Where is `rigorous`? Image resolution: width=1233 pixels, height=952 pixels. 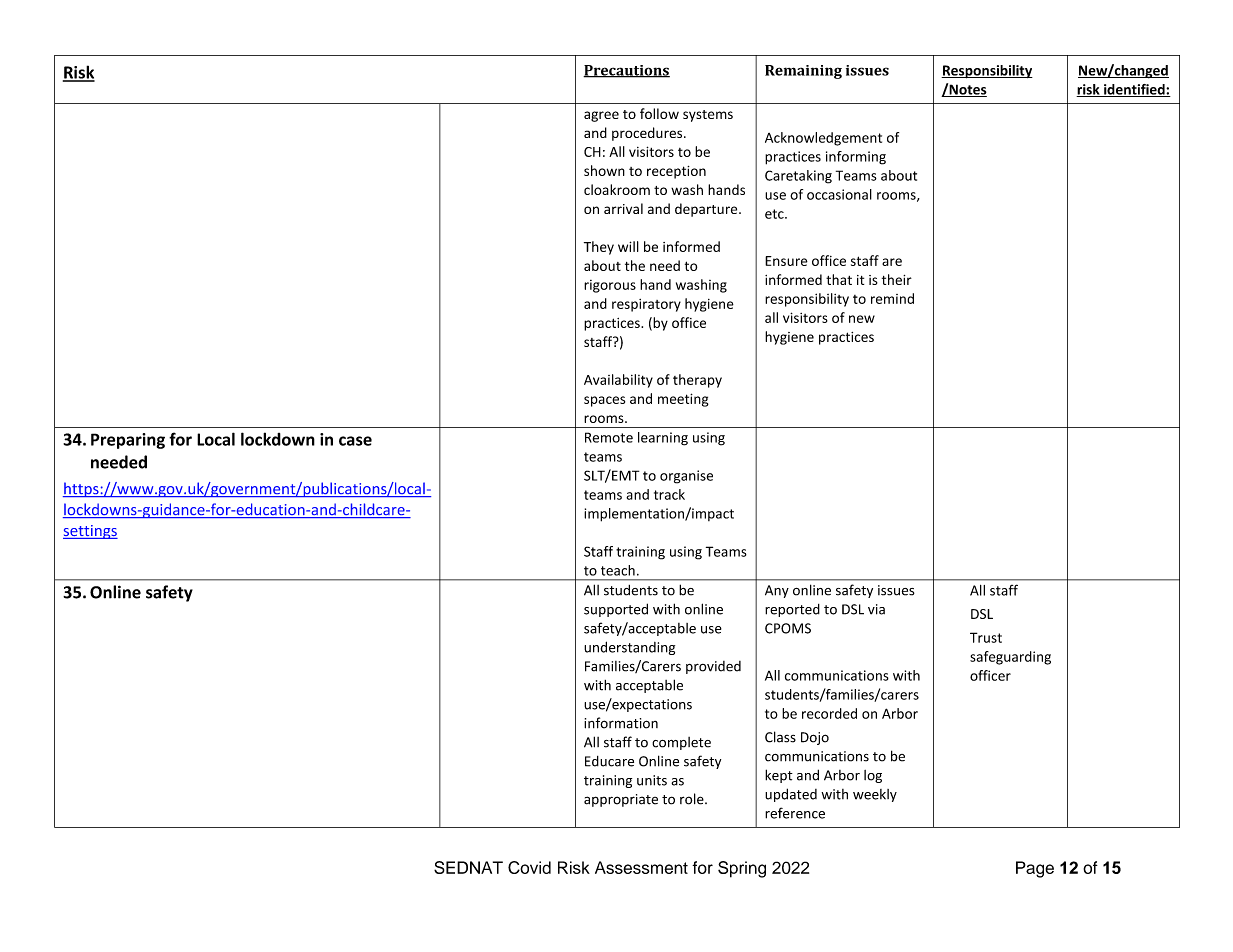 rigorous is located at coordinates (610, 286).
